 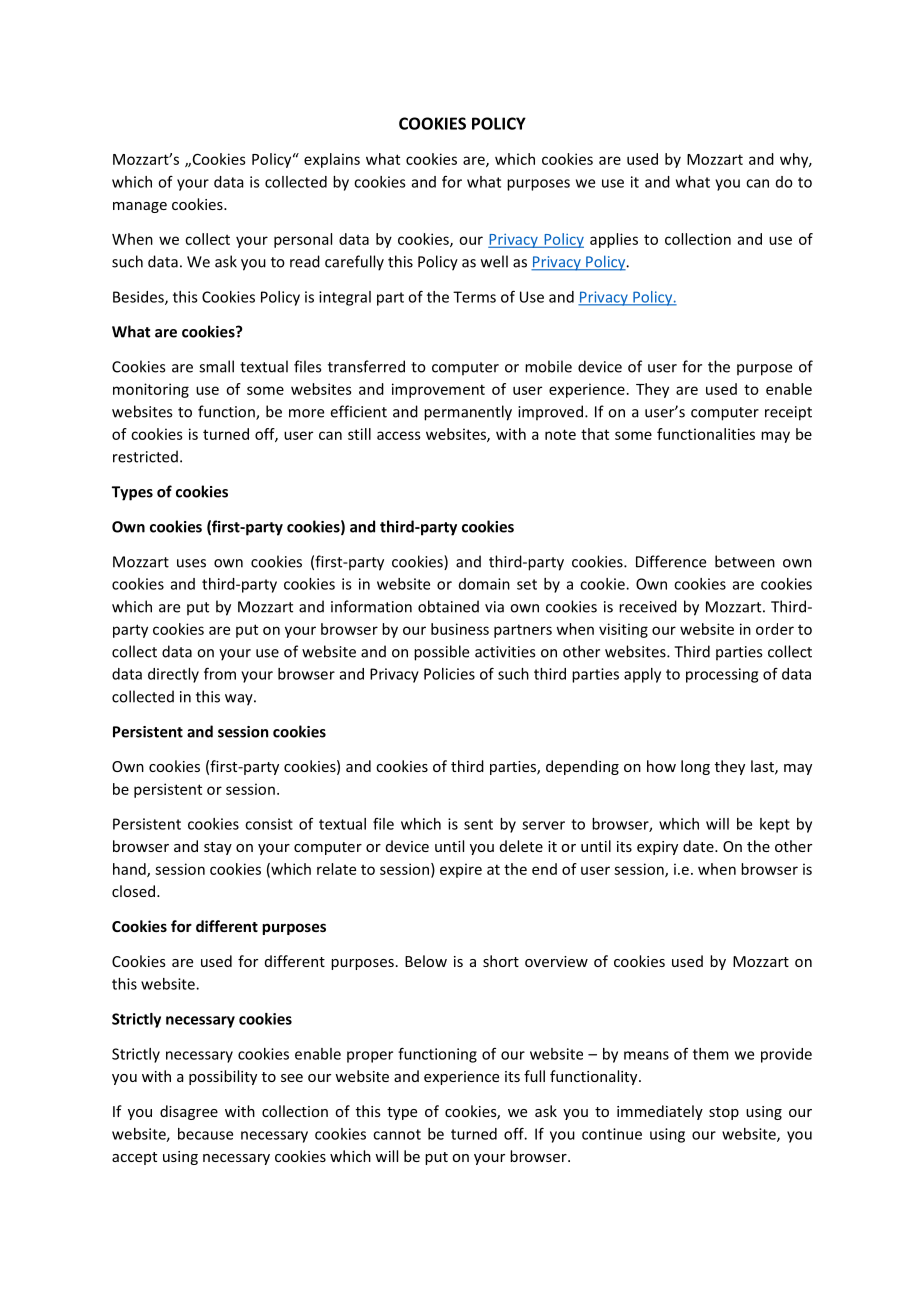 What do you see at coordinates (468, 413) in the image?
I see `permanently` at bounding box center [468, 413].
